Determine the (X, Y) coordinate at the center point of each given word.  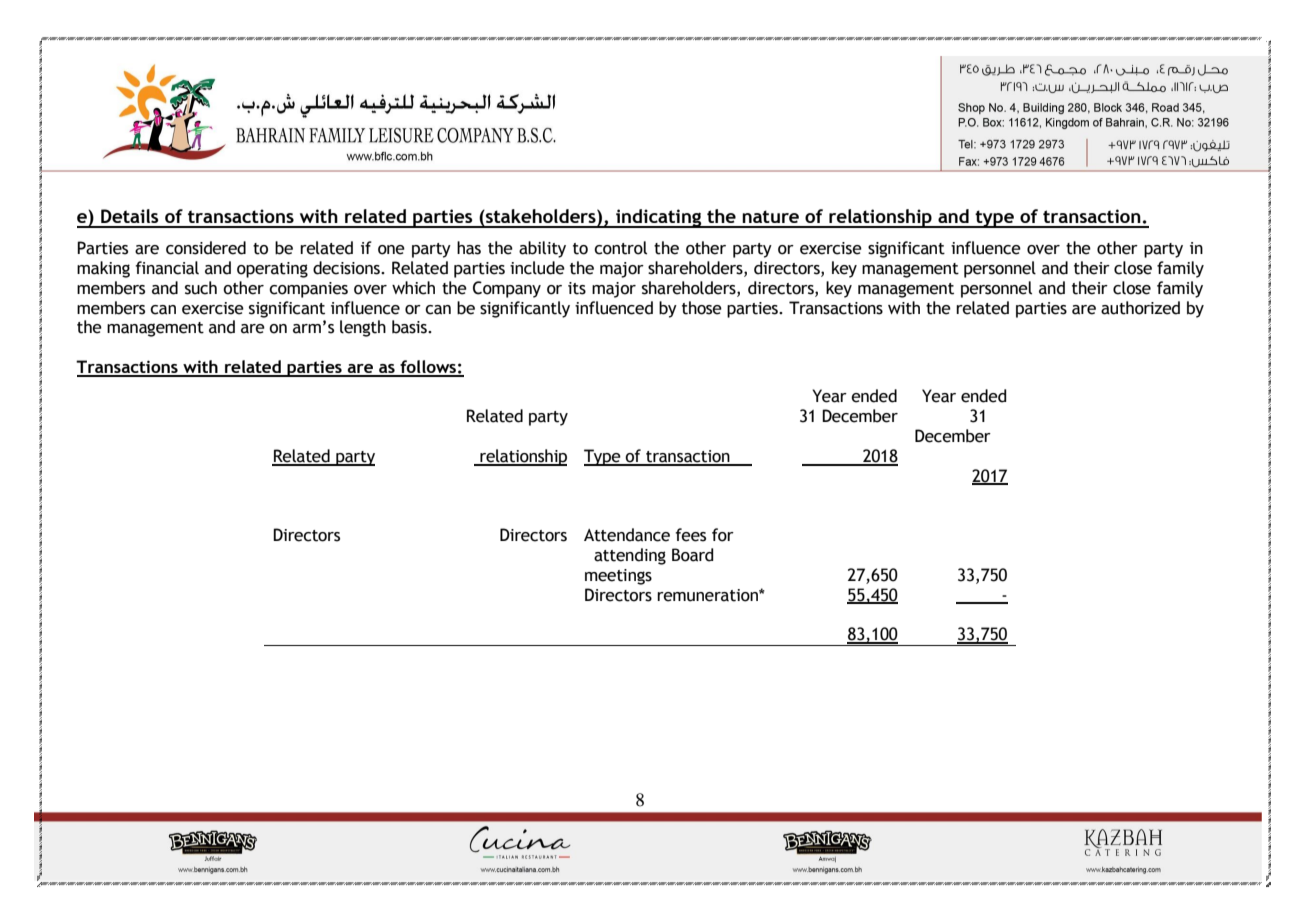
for (723, 535)
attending (630, 556)
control (620, 248)
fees (690, 535)
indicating (659, 218)
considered (206, 248)
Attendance (627, 535)
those (702, 308)
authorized (1140, 308)
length (363, 328)
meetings (618, 577)
